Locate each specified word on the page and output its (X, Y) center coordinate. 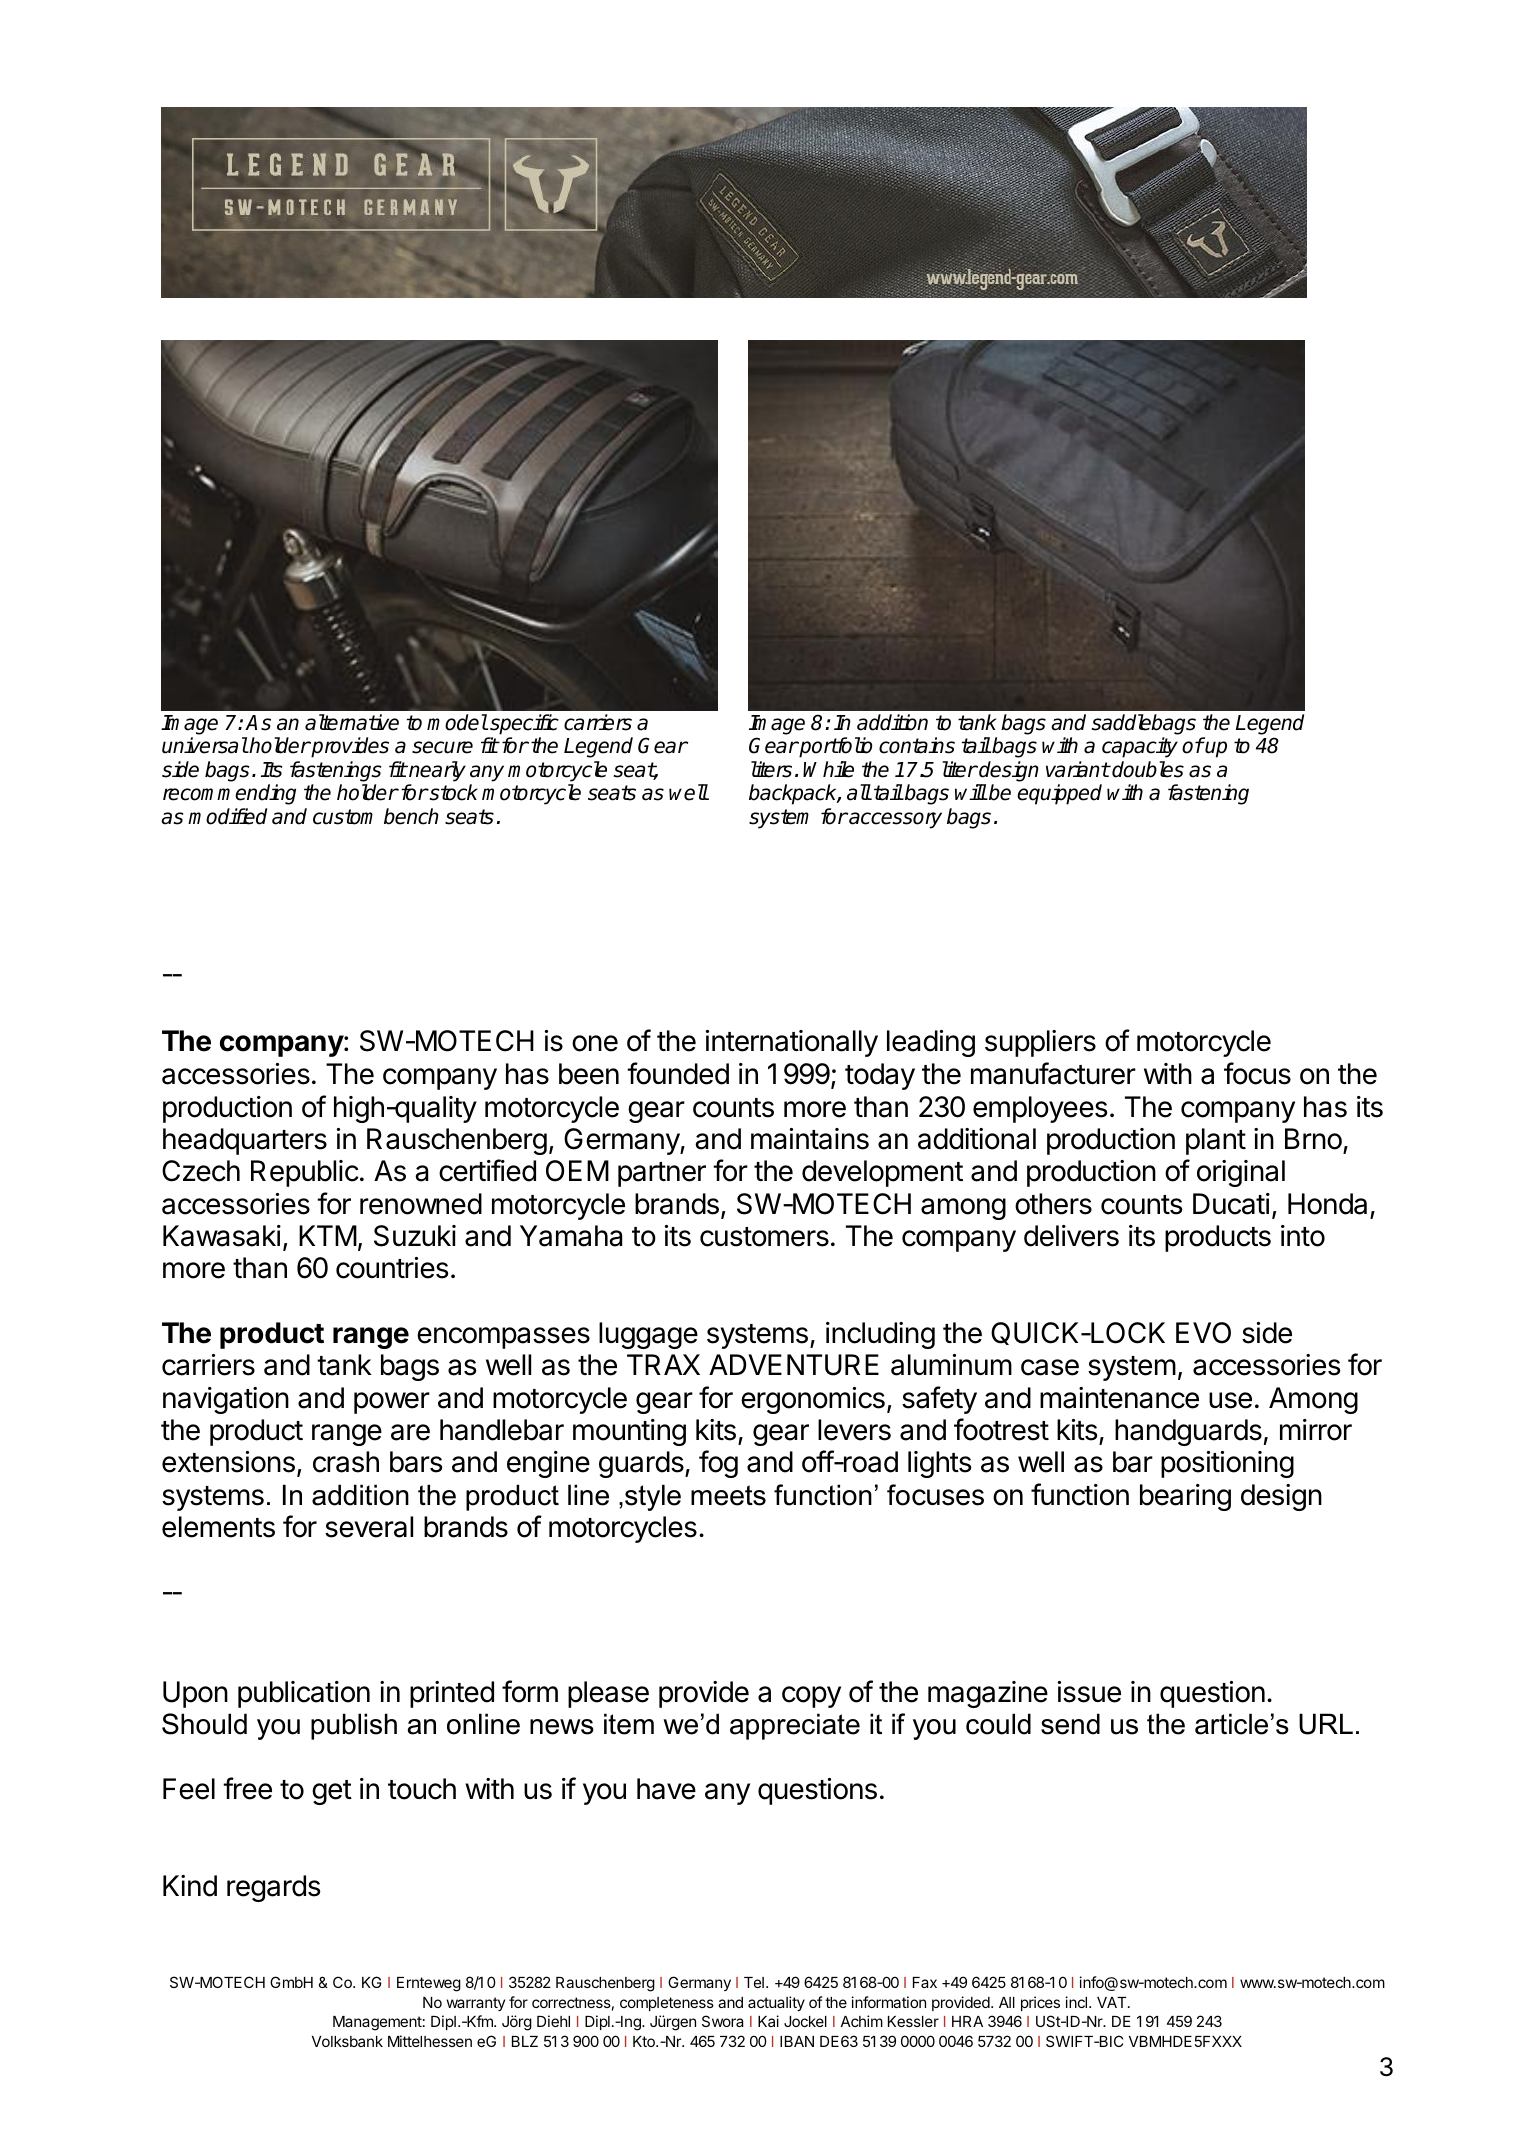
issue (1089, 1692)
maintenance (1119, 1398)
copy (811, 1697)
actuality (776, 2003)
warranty (475, 2004)
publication (304, 1694)
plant (1216, 1141)
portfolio (834, 747)
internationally (792, 1043)
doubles (1148, 769)
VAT (1113, 2002)
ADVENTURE (794, 1365)
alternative (352, 722)
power (392, 1403)
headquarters (245, 1141)
